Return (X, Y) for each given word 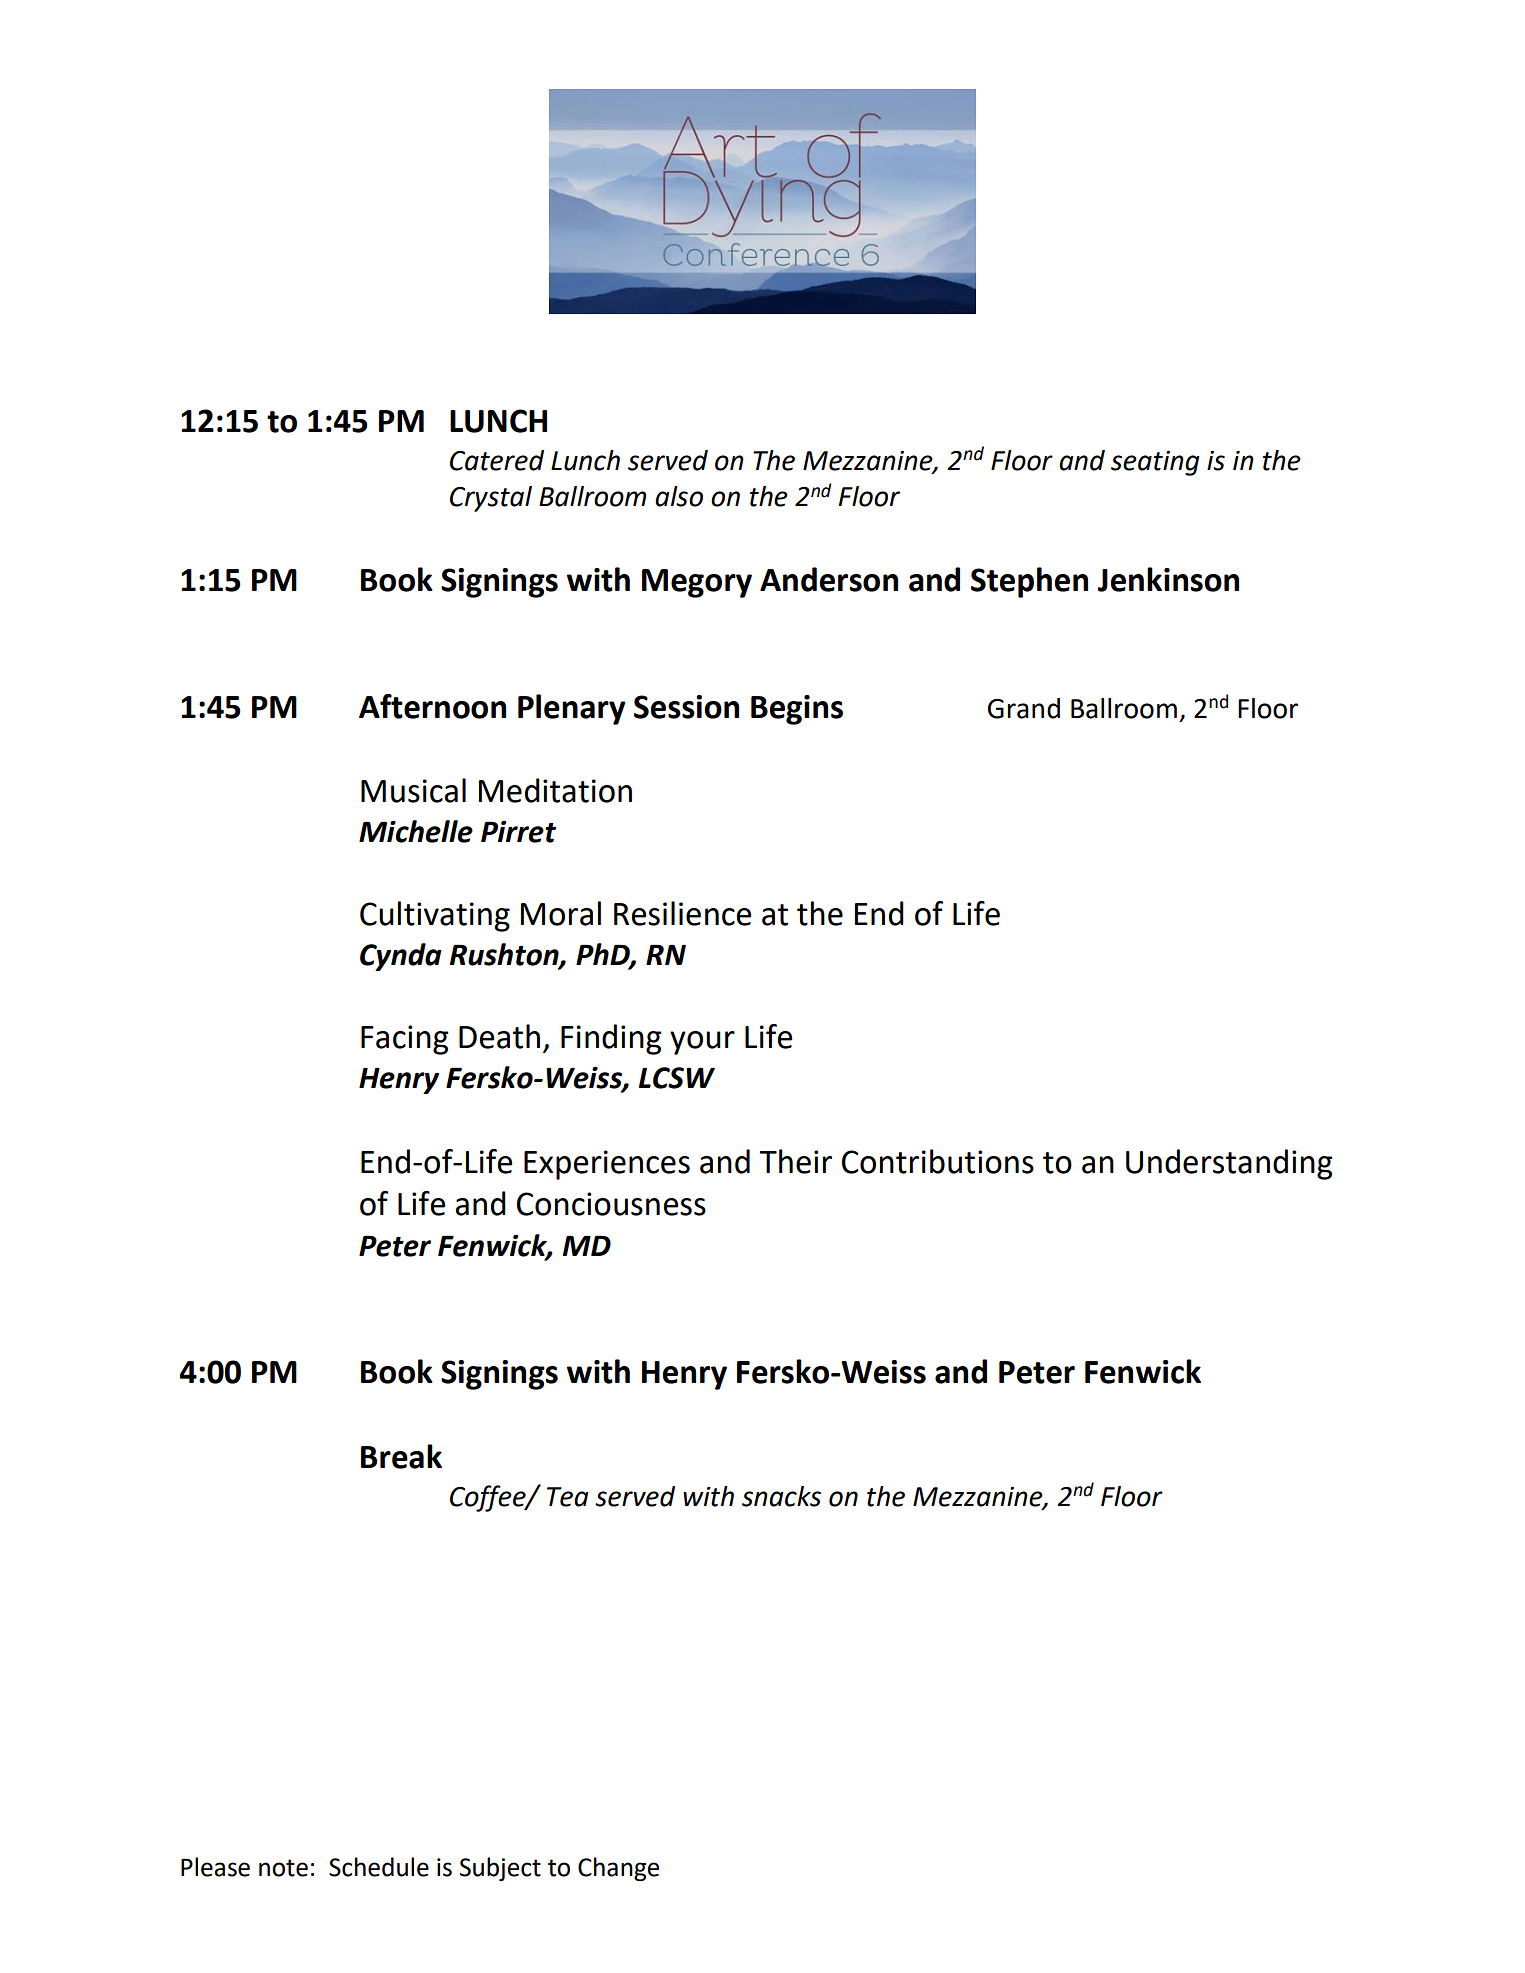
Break (401, 1456)
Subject (500, 1869)
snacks (781, 1496)
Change (618, 1869)
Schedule (379, 1867)
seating (1155, 463)
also (679, 496)
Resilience (682, 913)
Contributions (938, 1161)
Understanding (1229, 1164)
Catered (497, 460)
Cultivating (435, 916)
